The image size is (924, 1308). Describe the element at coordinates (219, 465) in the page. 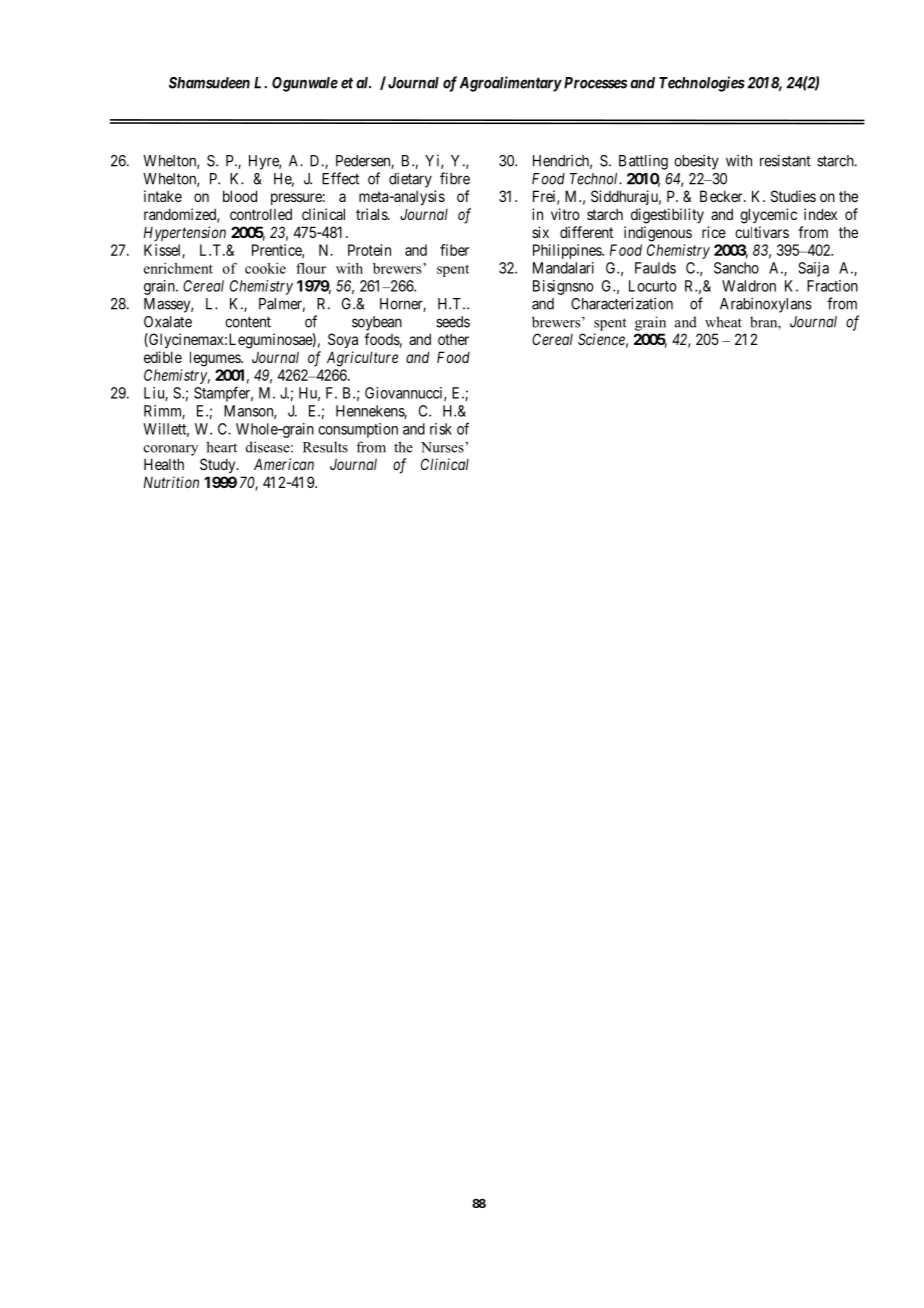

I see `Study` at that location.
